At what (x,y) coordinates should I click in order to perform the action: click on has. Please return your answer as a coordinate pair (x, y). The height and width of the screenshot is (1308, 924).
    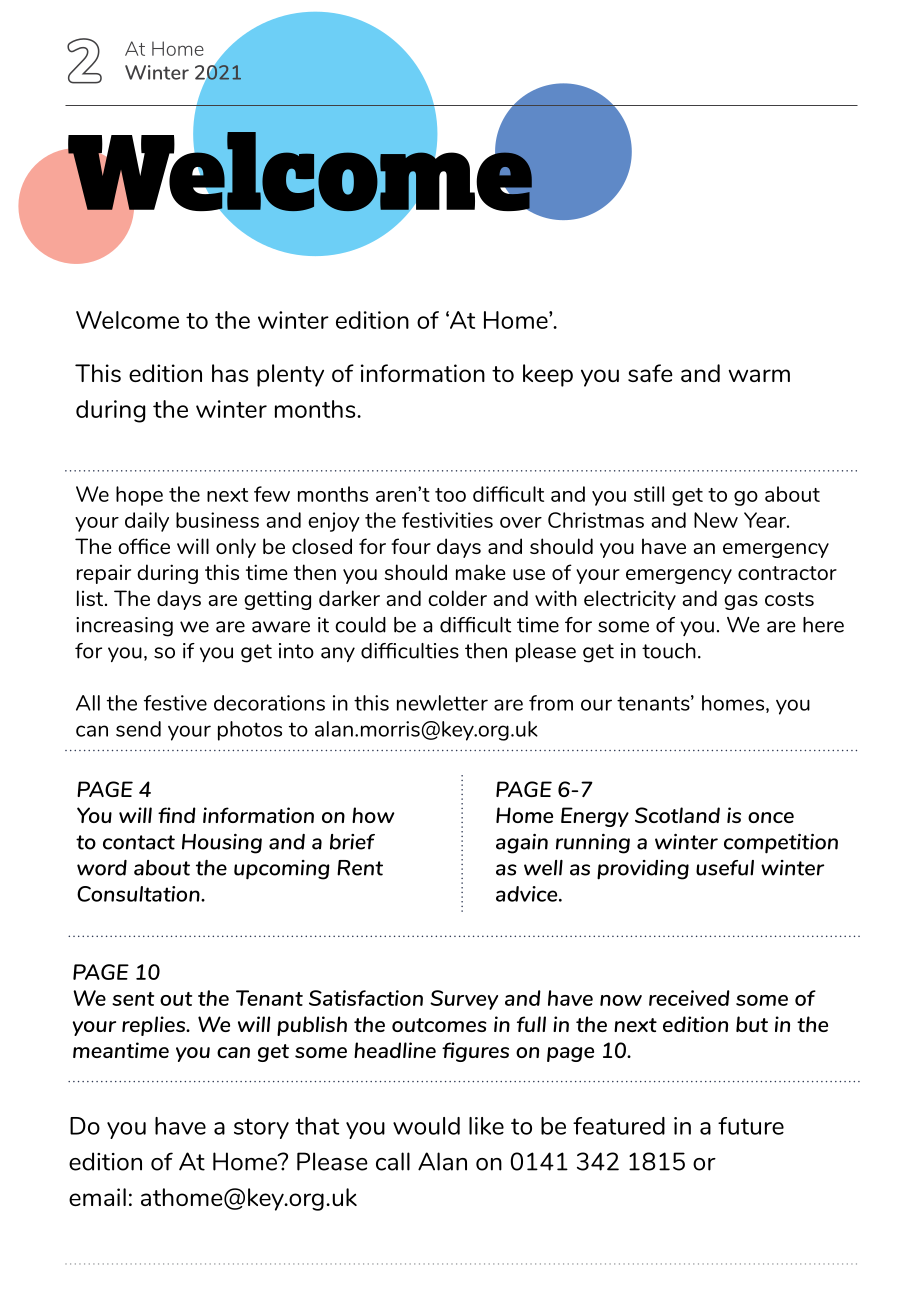
    Looking at the image, I should click on (230, 373).
